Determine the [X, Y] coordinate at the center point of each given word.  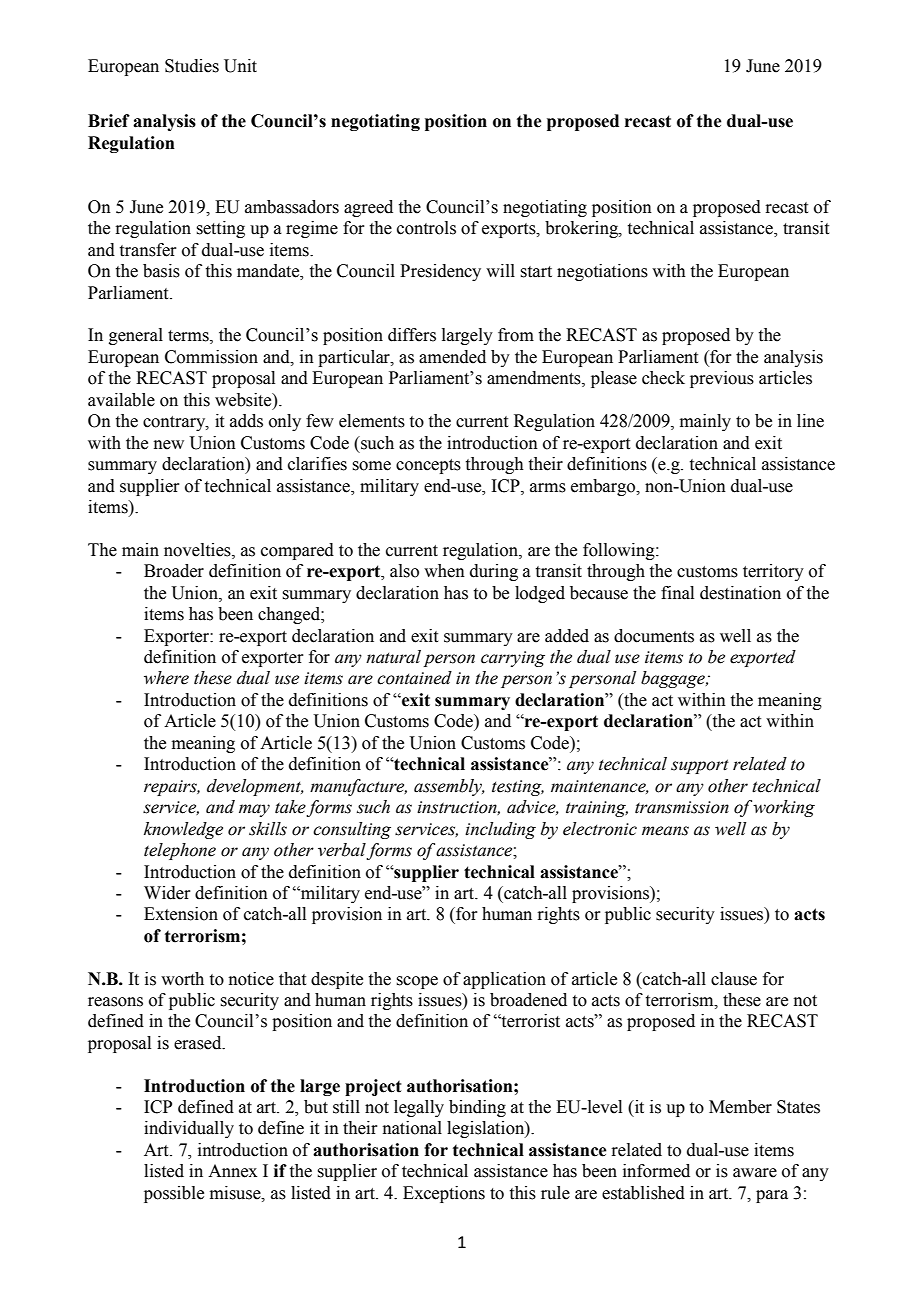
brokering [582, 229]
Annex [232, 1171]
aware [755, 1173]
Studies [192, 66]
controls [426, 228]
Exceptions [444, 1194]
